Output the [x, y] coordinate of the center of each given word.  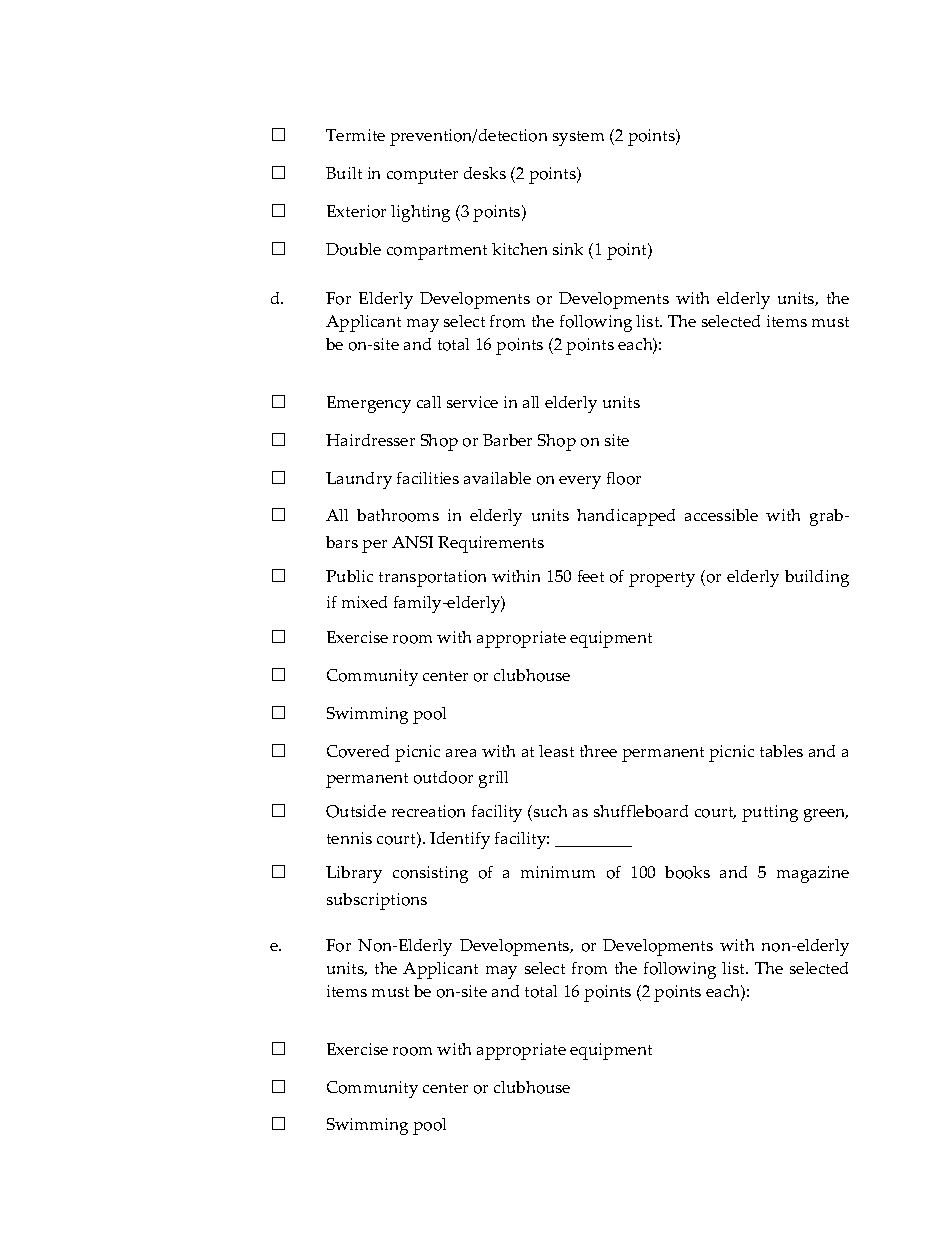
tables [781, 751]
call [429, 402]
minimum [558, 872]
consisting [430, 874]
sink [568, 249]
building [817, 578]
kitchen [519, 249]
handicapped [626, 517]
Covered [358, 751]
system [578, 138]
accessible [721, 515]
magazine [813, 874]
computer [422, 176]
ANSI [412, 542]
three [598, 751]
